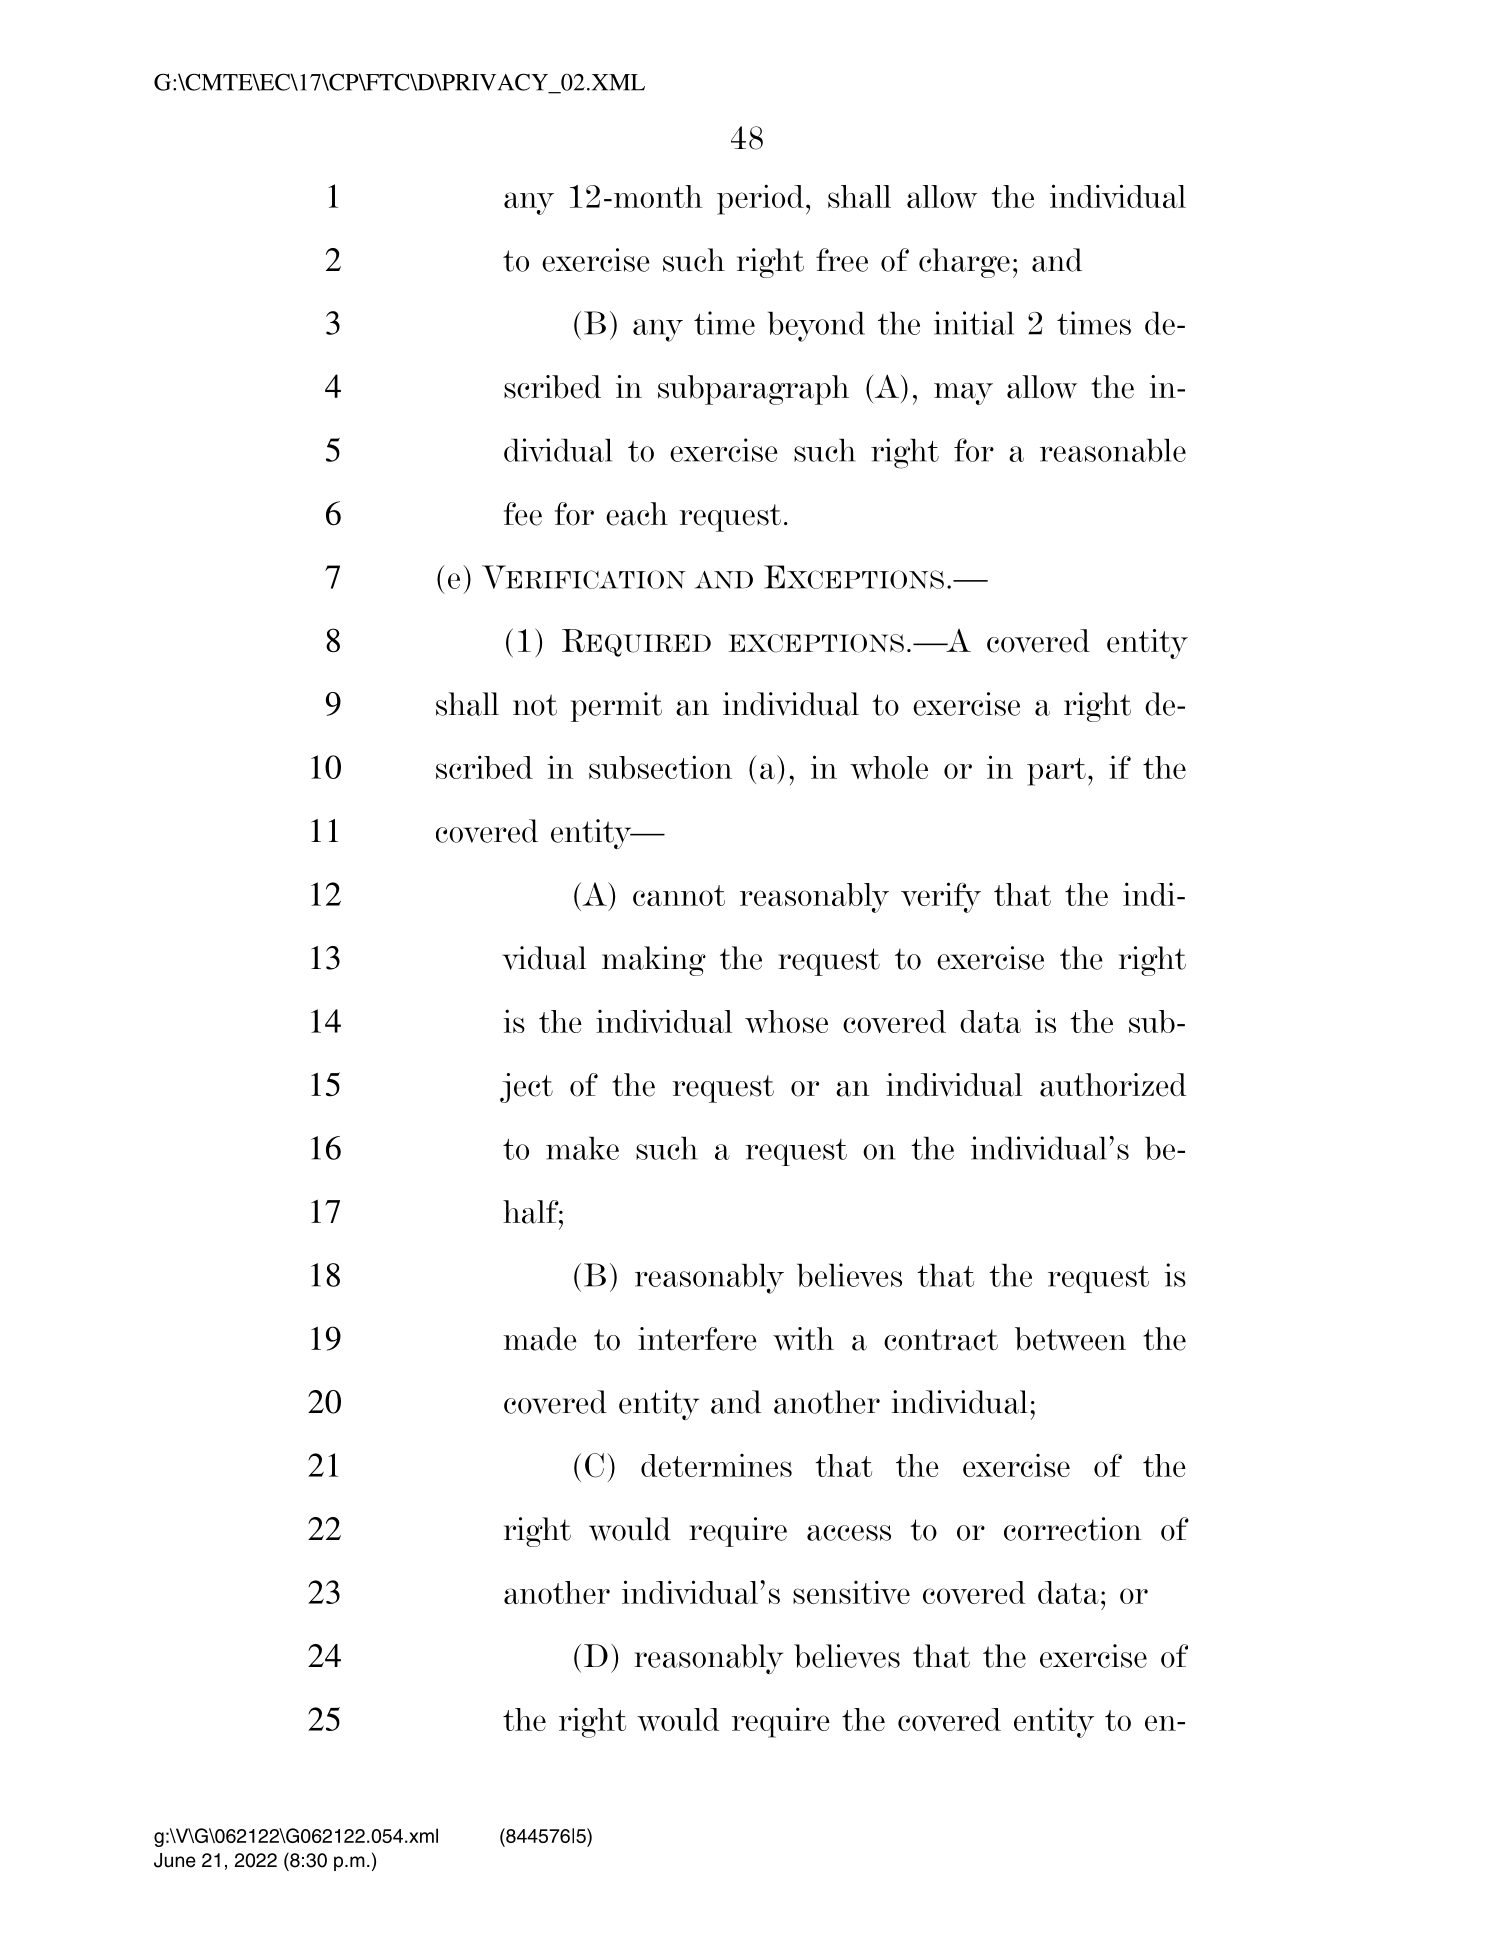  What do you see at coordinates (523, 514) in the document?
I see `fee` at bounding box center [523, 514].
